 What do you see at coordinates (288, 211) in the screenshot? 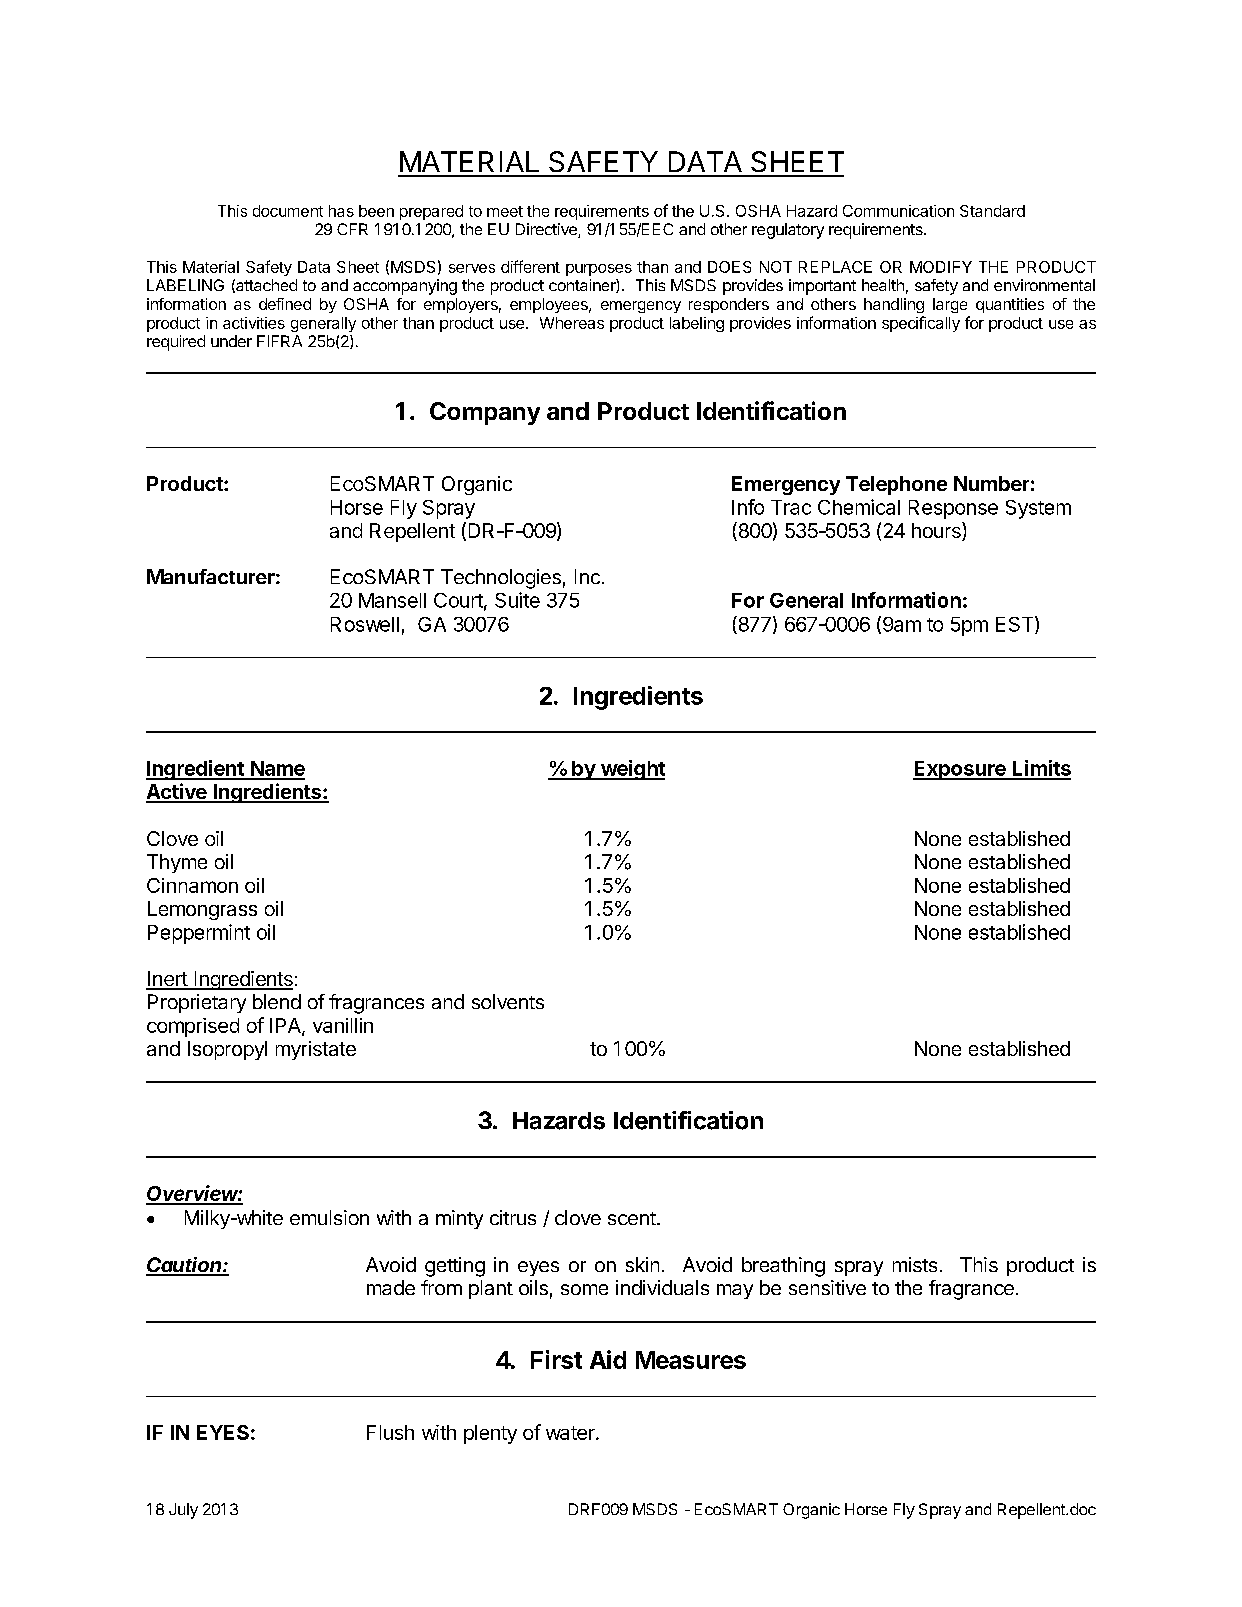
I see `document` at bounding box center [288, 211].
